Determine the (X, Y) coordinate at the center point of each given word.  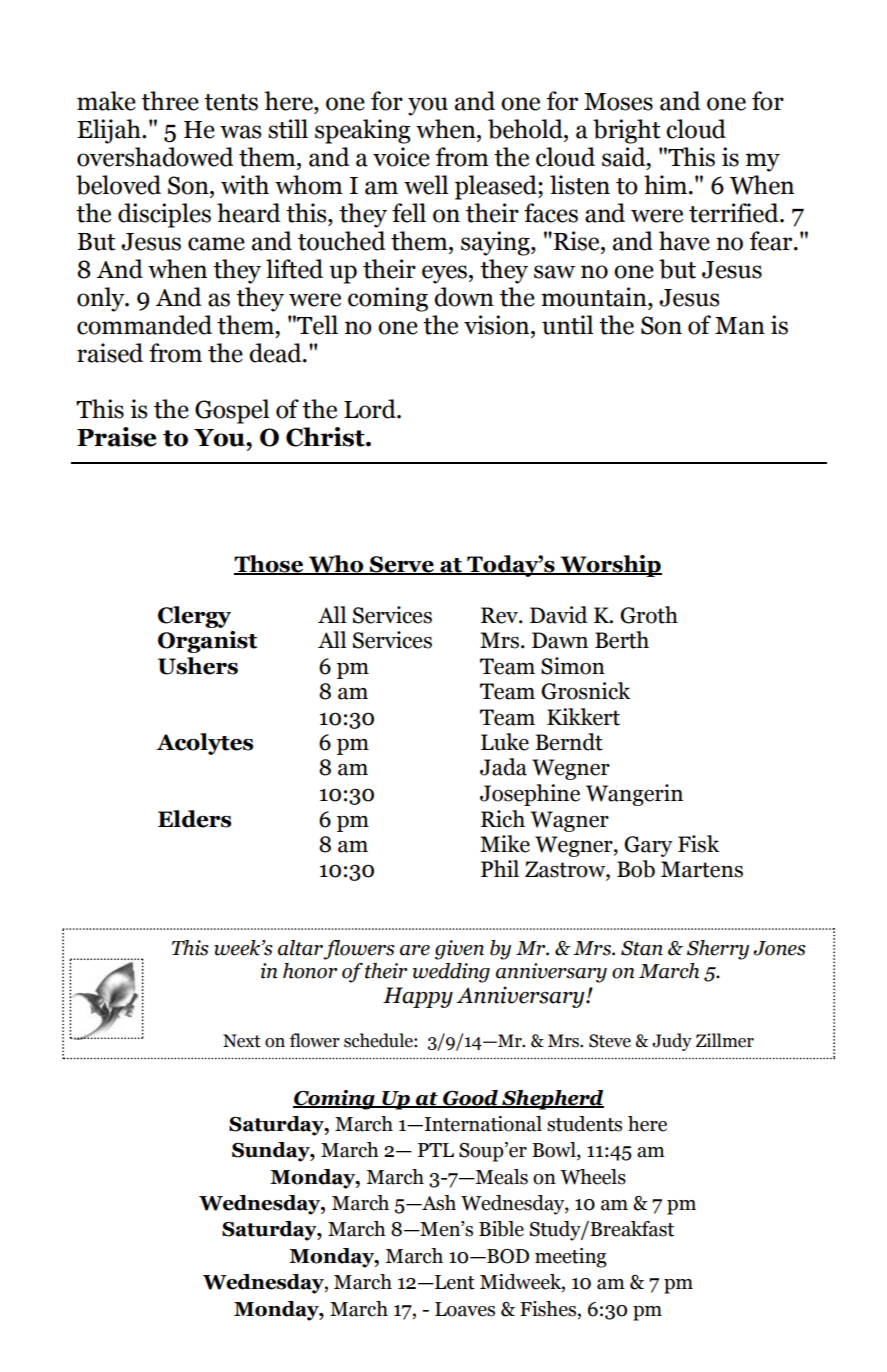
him (667, 184)
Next (242, 1041)
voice (401, 157)
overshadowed (155, 157)
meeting (571, 1258)
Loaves (465, 1309)
